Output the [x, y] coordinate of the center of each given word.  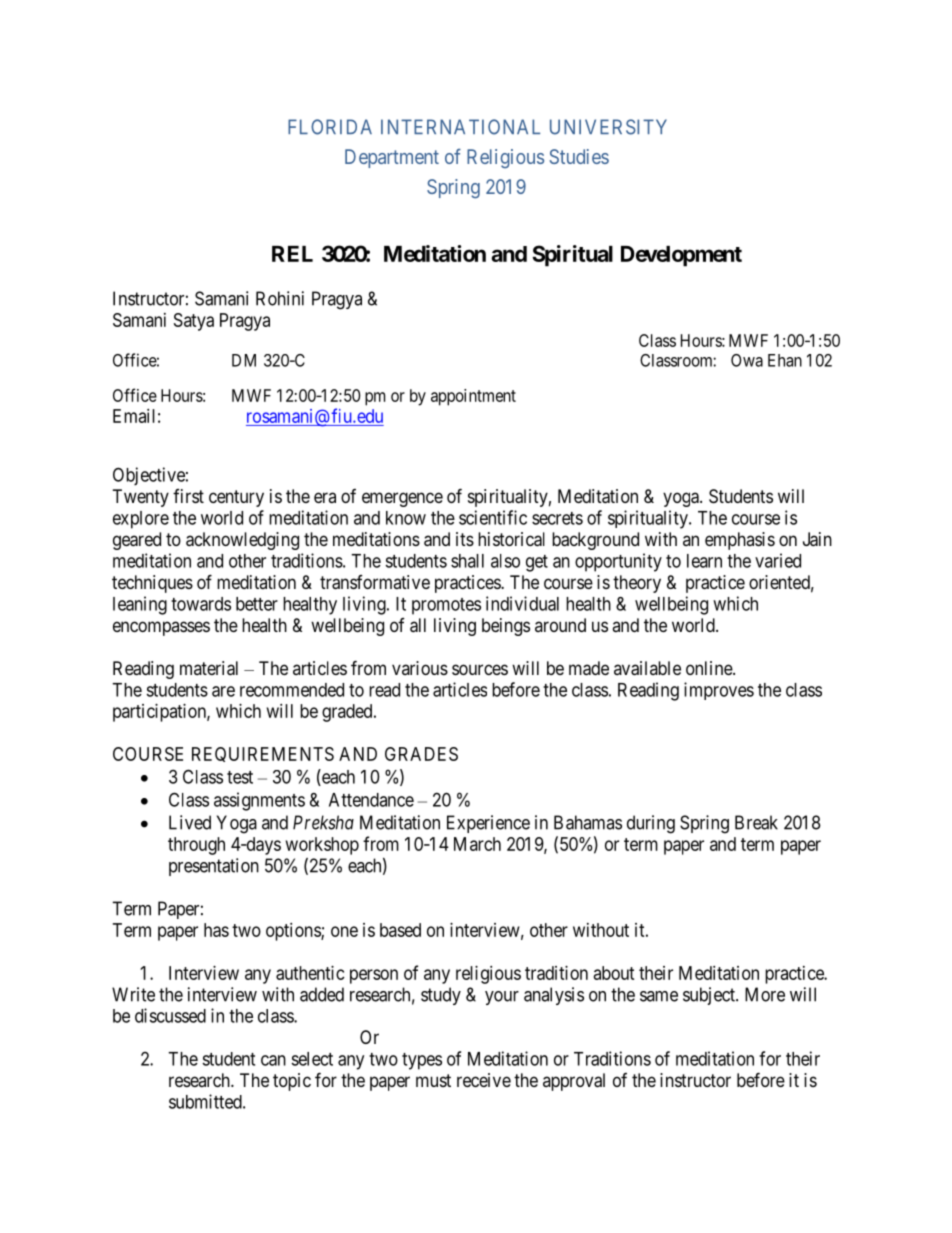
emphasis [740, 541]
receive [484, 1080]
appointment [473, 397]
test [240, 777]
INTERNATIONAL [460, 127]
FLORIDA [330, 127]
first [188, 496]
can [273, 1060]
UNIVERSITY [608, 127]
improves [719, 691]
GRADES [421, 754]
